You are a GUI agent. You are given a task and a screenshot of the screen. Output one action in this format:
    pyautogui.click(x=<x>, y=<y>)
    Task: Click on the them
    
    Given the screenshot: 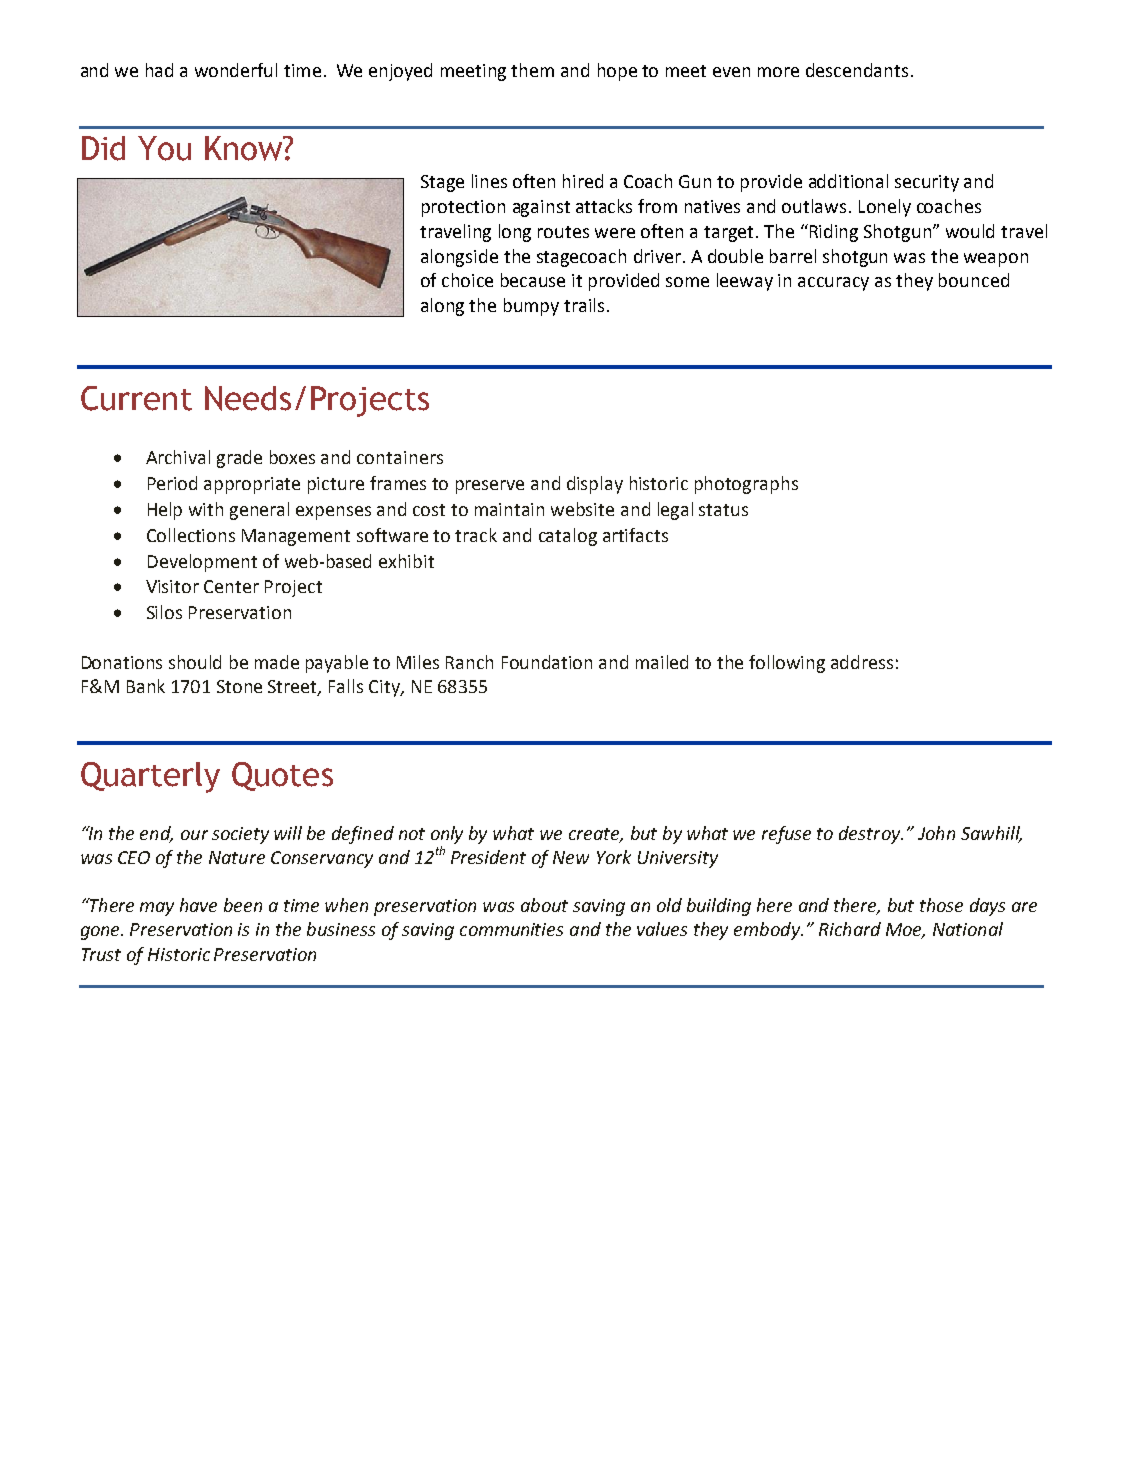 What is the action you would take?
    pyautogui.click(x=532, y=70)
